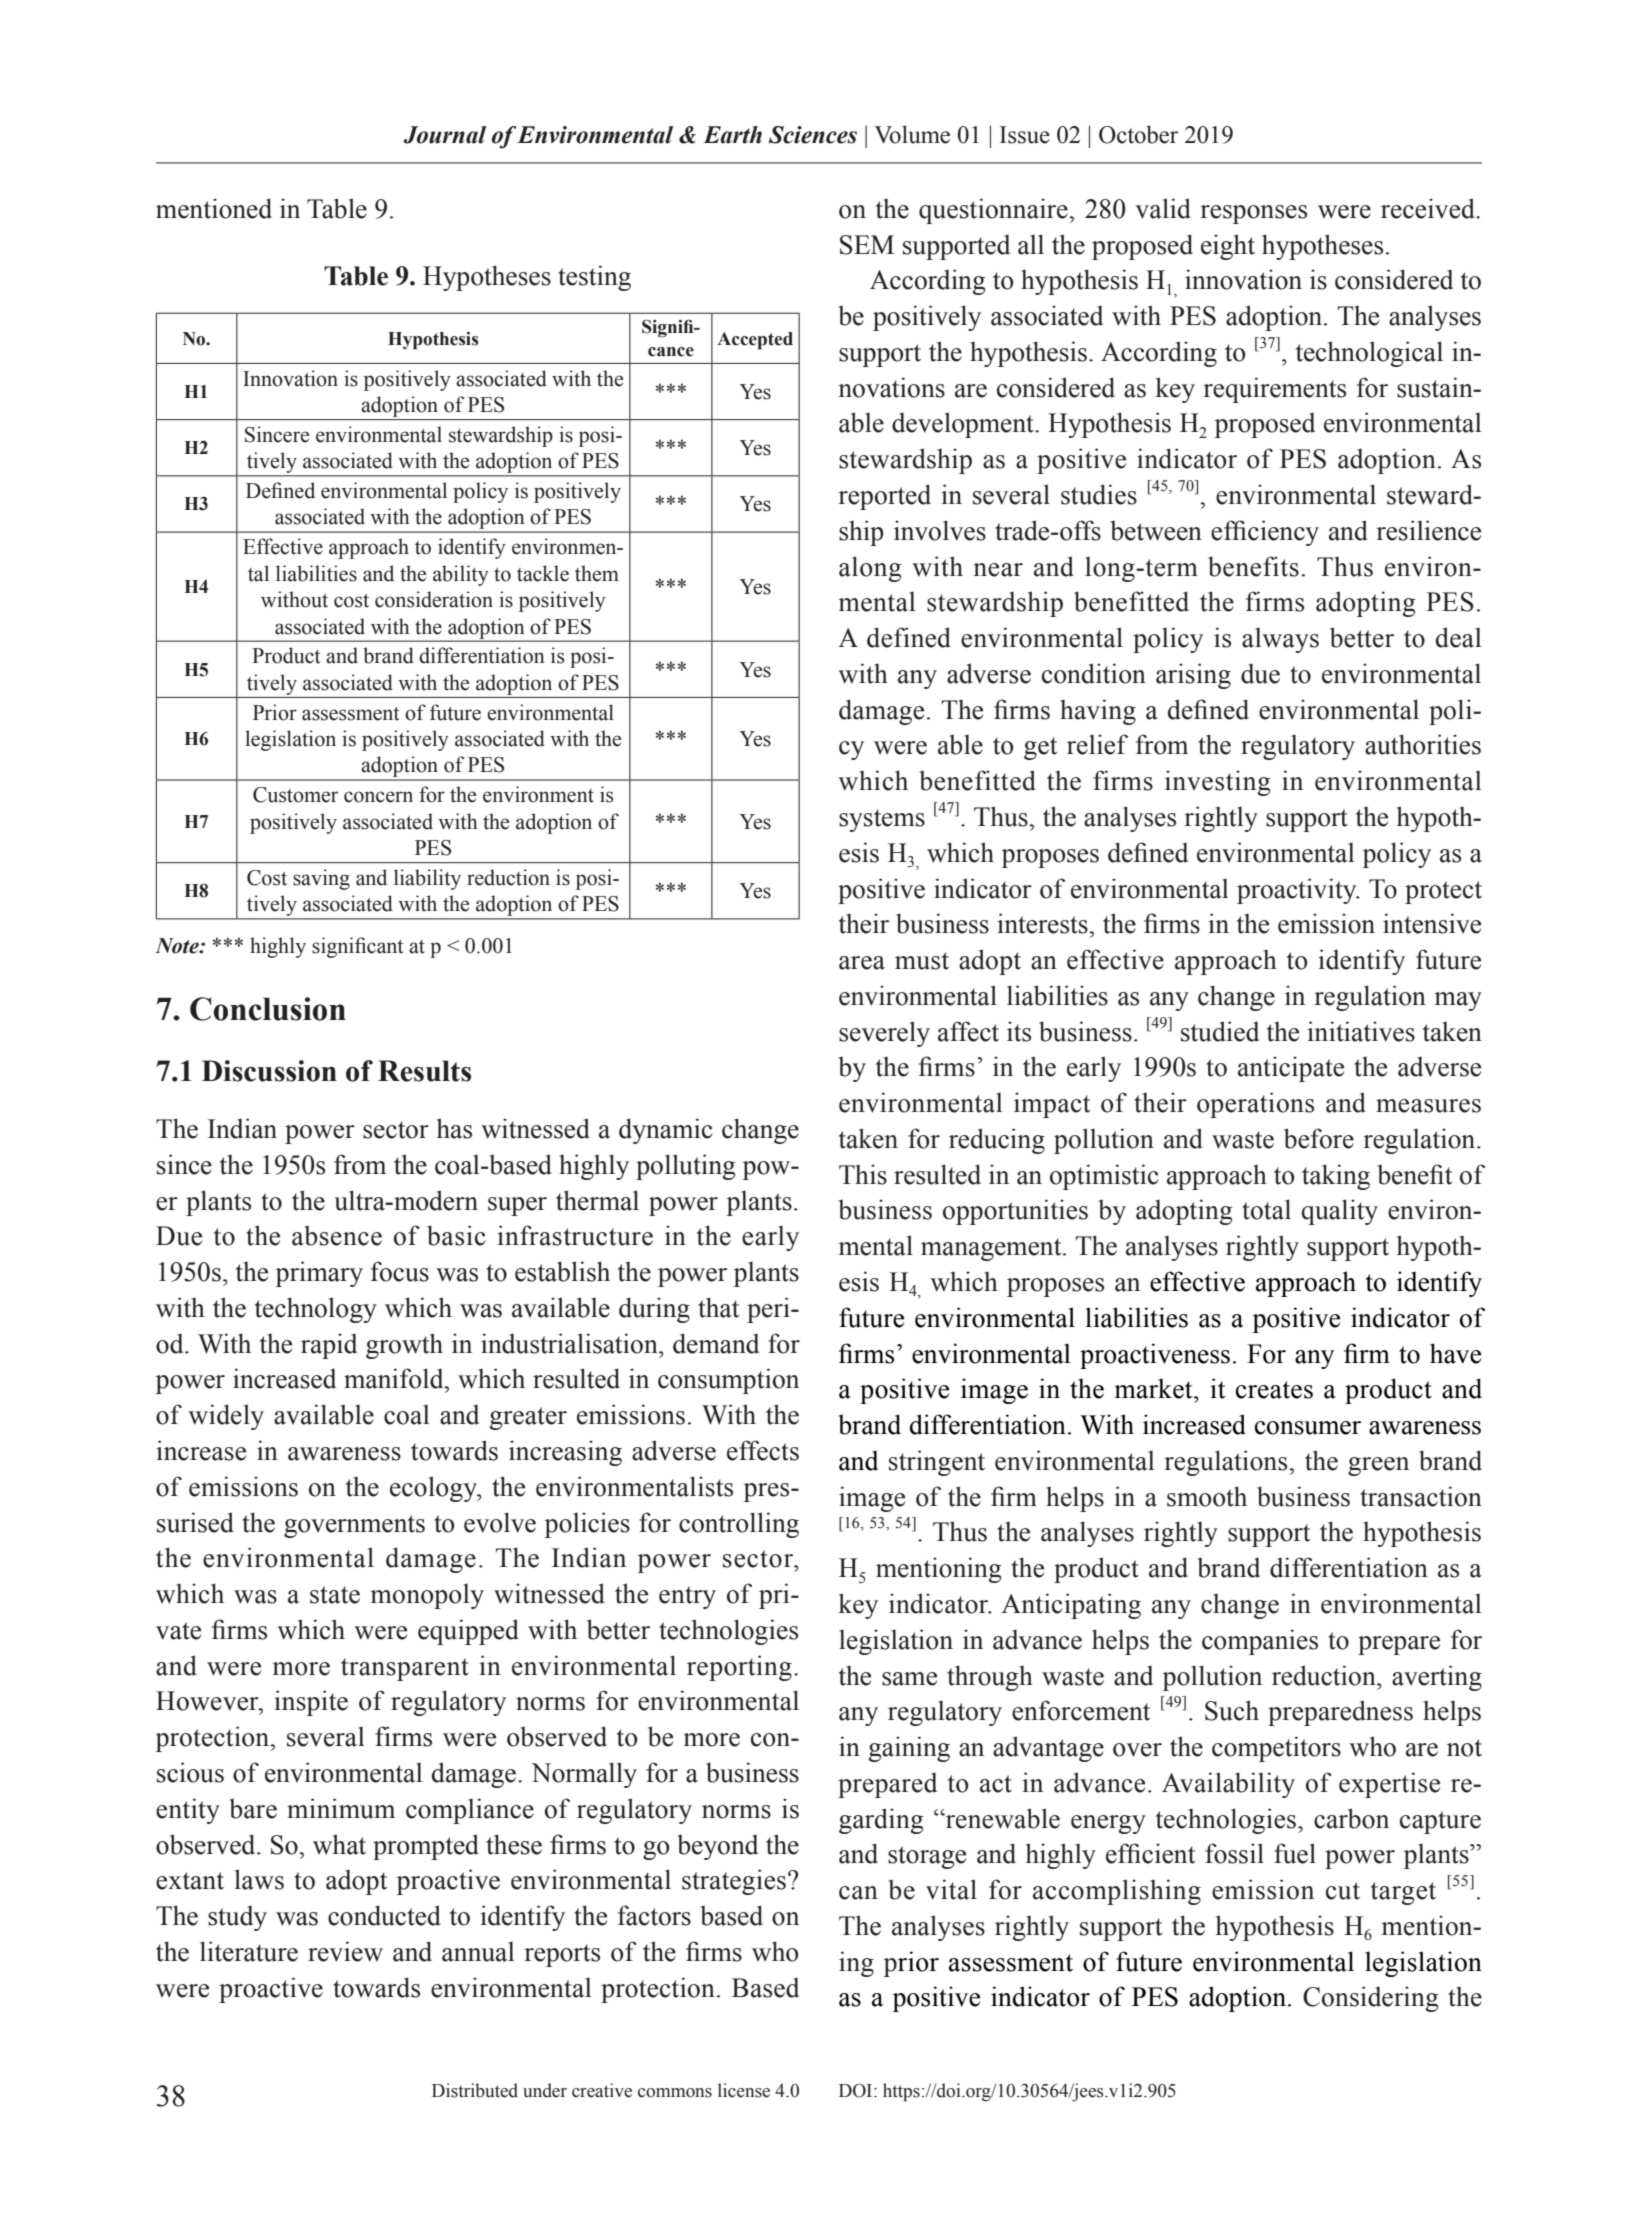 This screenshot has height=2223, width=1638. What do you see at coordinates (739, 1525) in the screenshot?
I see `controlling` at bounding box center [739, 1525].
